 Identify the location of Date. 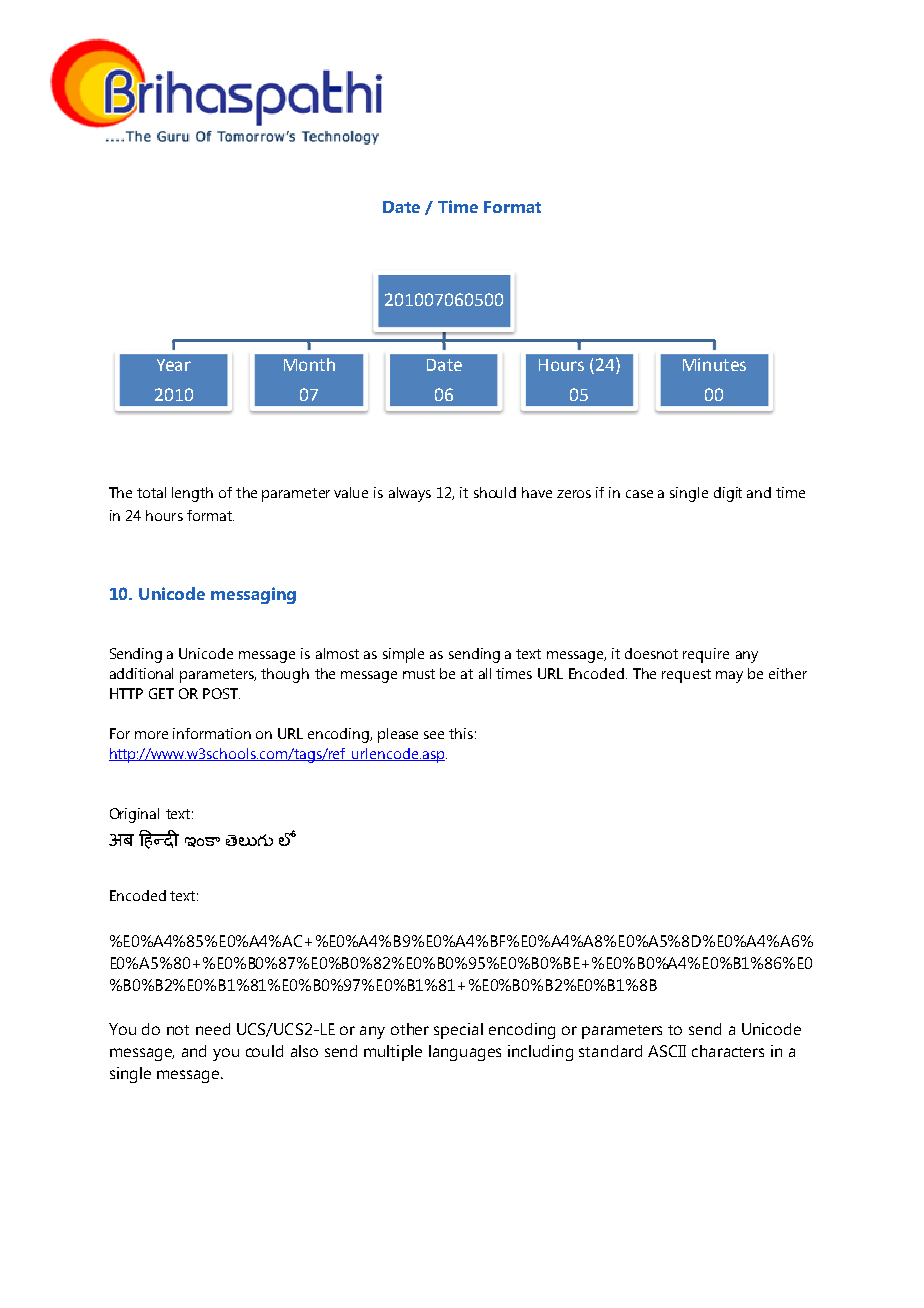
(444, 365).
